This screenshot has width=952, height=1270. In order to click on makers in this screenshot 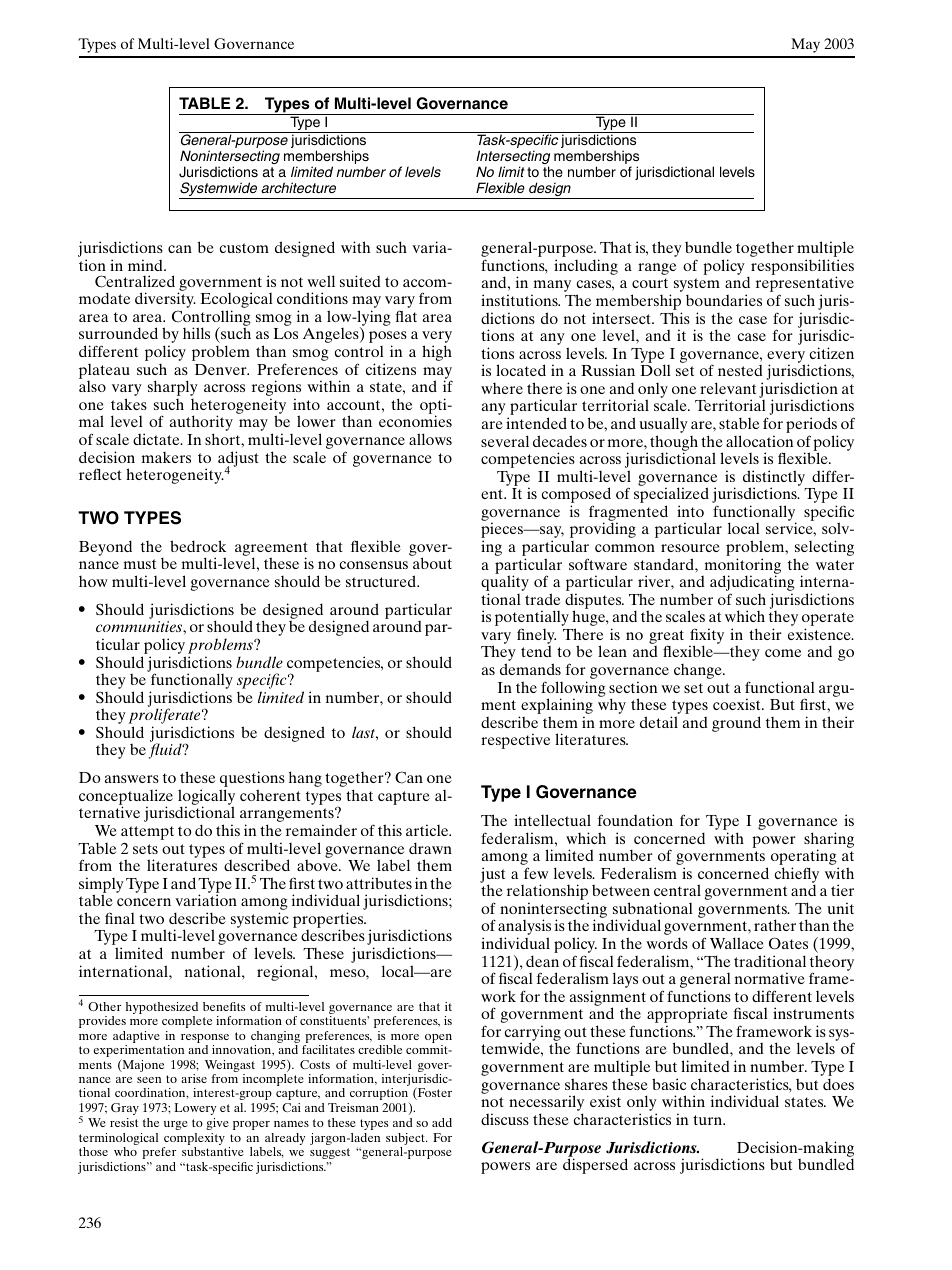, I will do `click(166, 457)`.
